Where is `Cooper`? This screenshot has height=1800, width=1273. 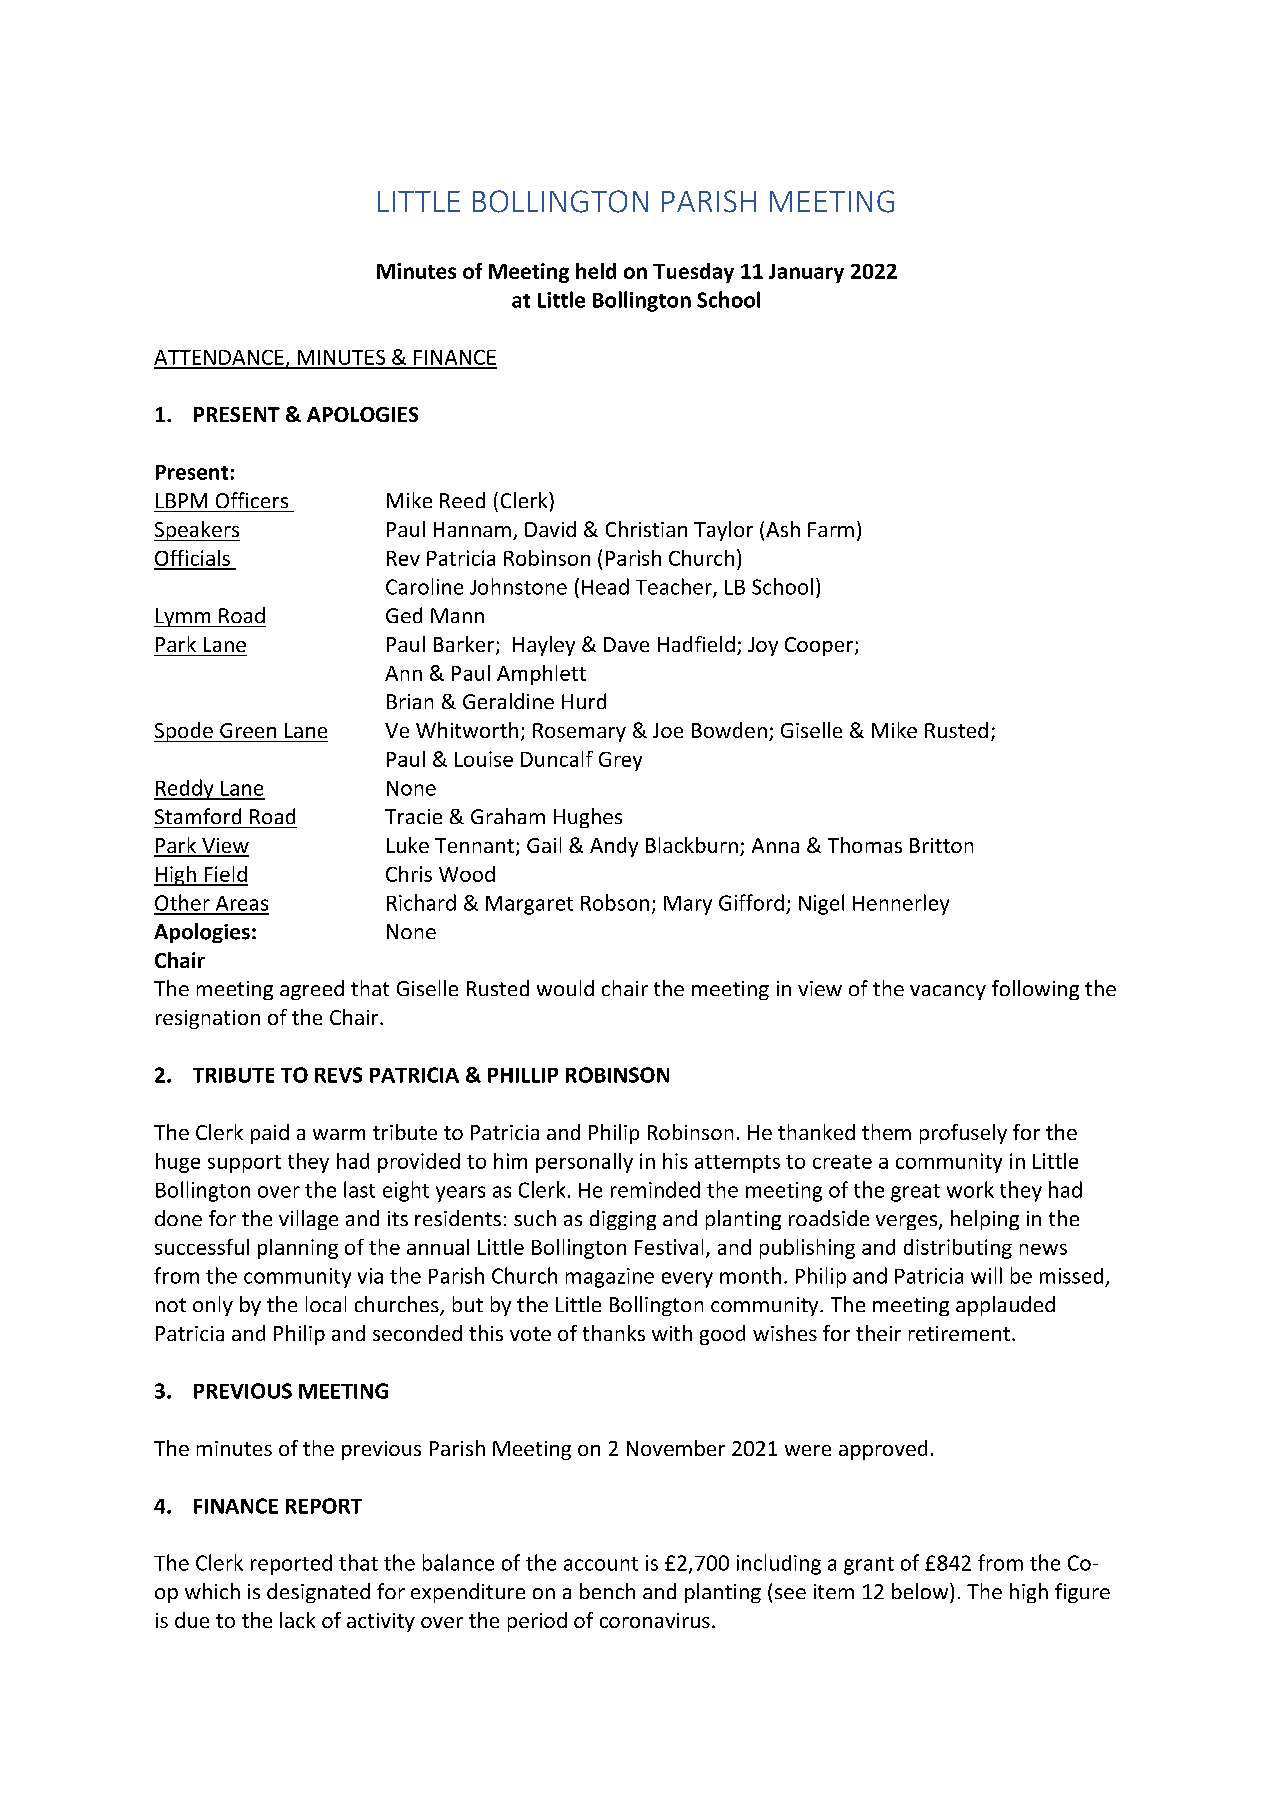
Cooper is located at coordinates (820, 646).
